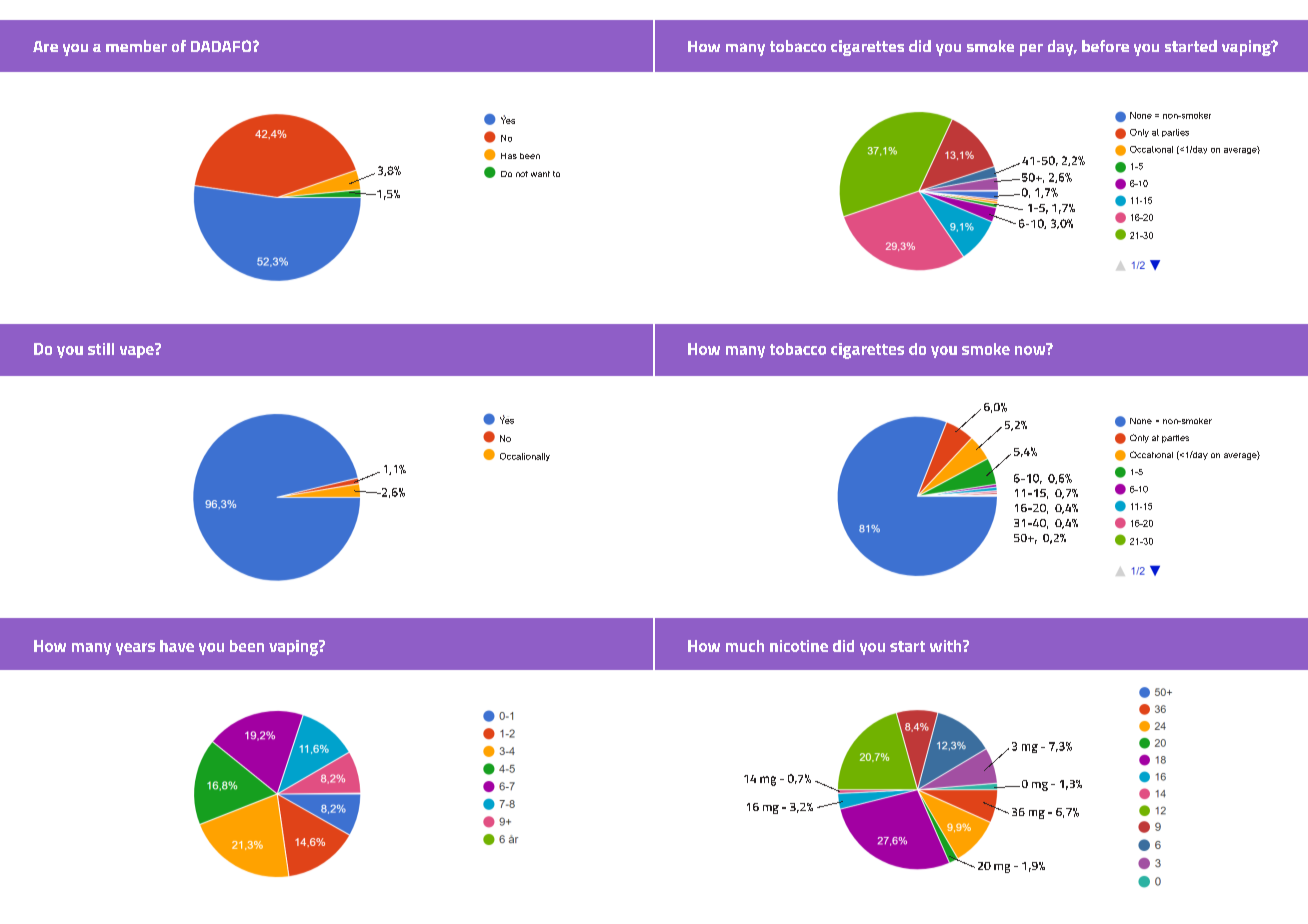 The width and height of the document is (1308, 924). I want to click on now, so click(1031, 349).
